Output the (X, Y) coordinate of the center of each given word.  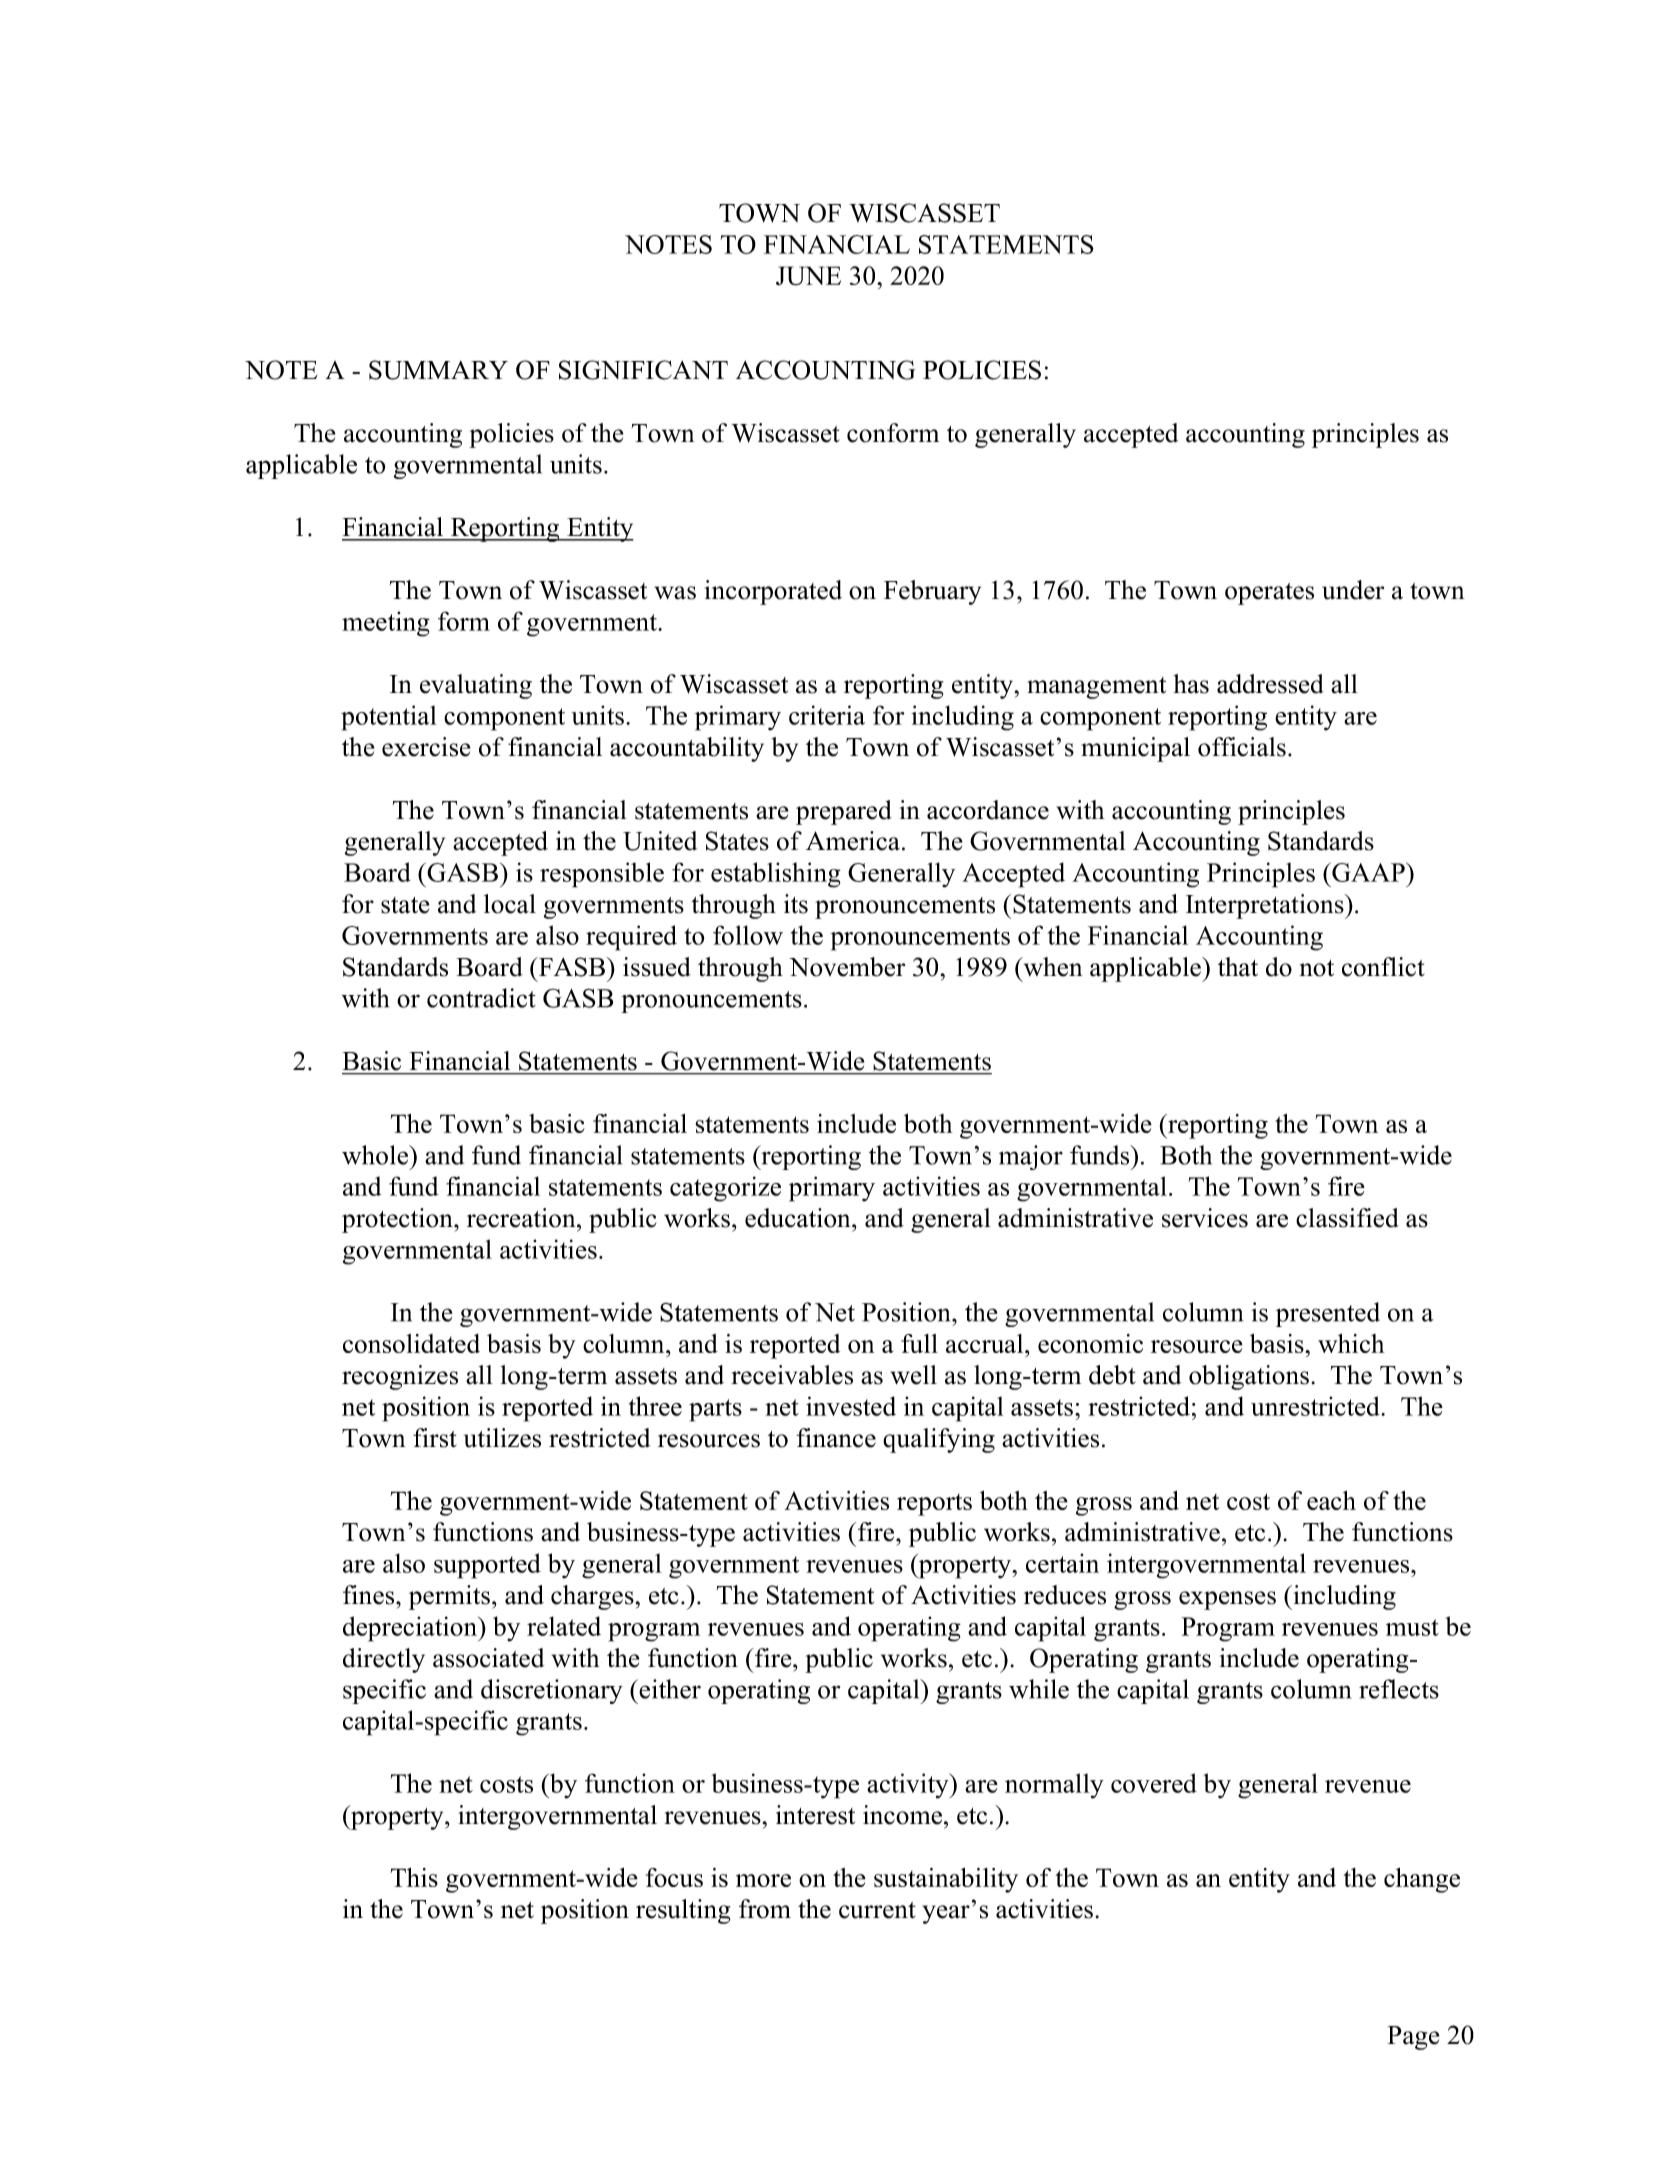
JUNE (808, 276)
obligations (1249, 1377)
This (414, 1877)
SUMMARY (438, 370)
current (877, 1910)
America (853, 841)
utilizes (502, 1438)
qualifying (939, 1440)
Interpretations (1266, 906)
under (1353, 590)
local (510, 904)
